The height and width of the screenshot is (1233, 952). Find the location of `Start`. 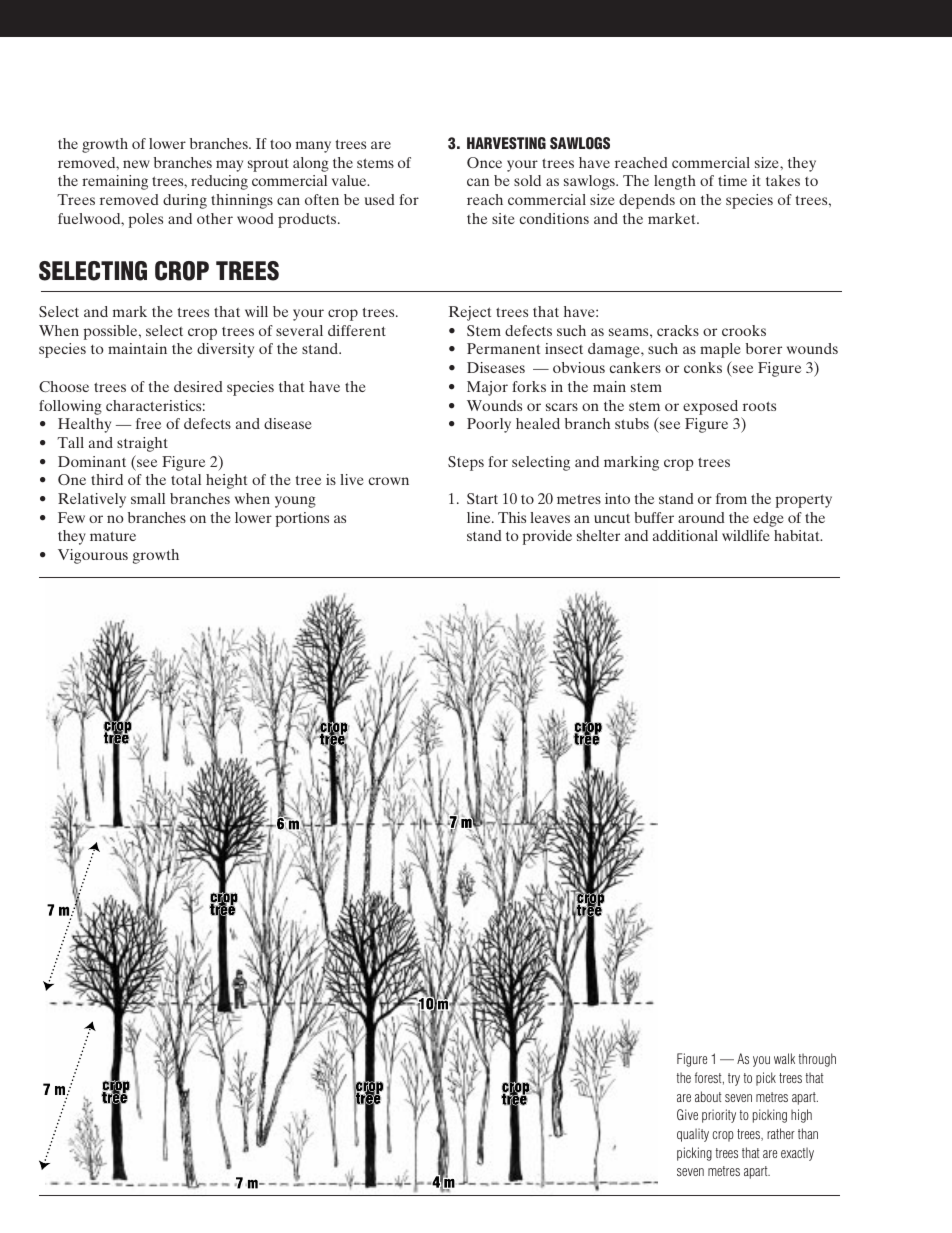

Start is located at coordinates (482, 498).
